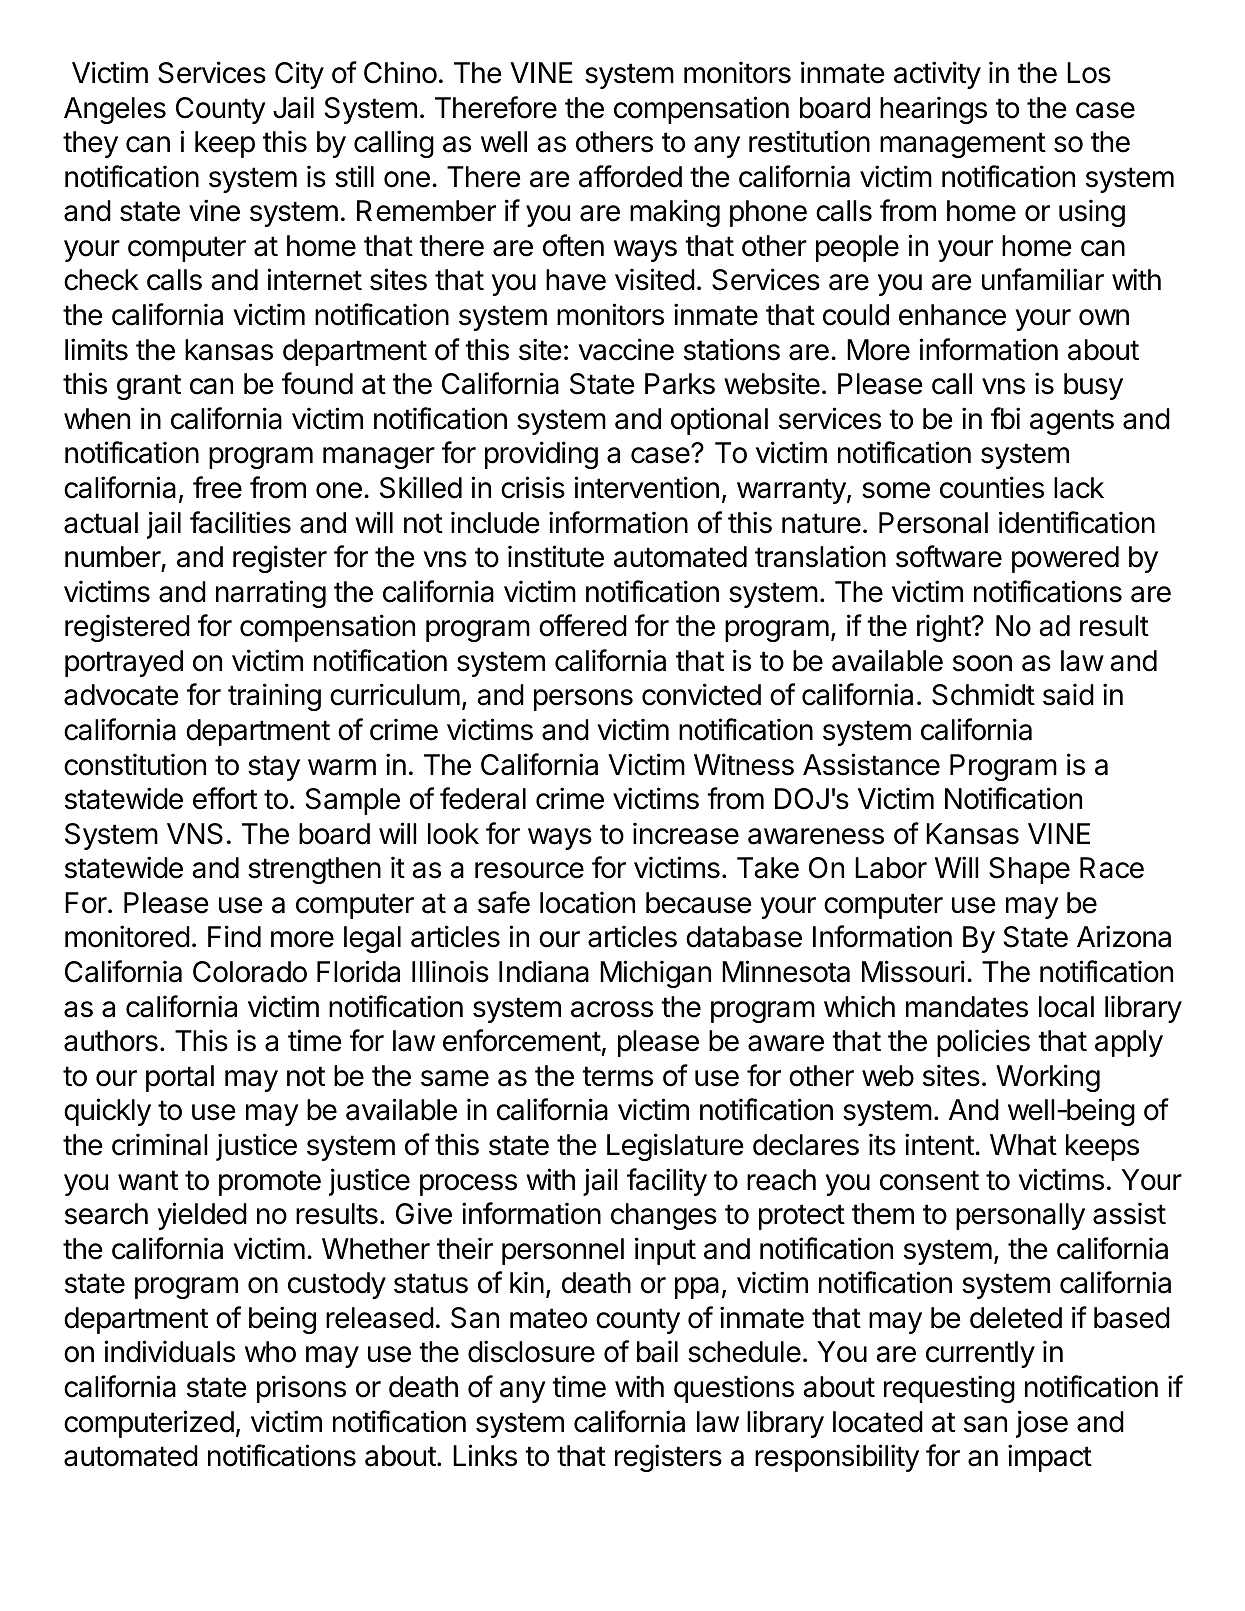 This page has height=1611, width=1245. What do you see at coordinates (963, 145) in the page?
I see `management` at bounding box center [963, 145].
